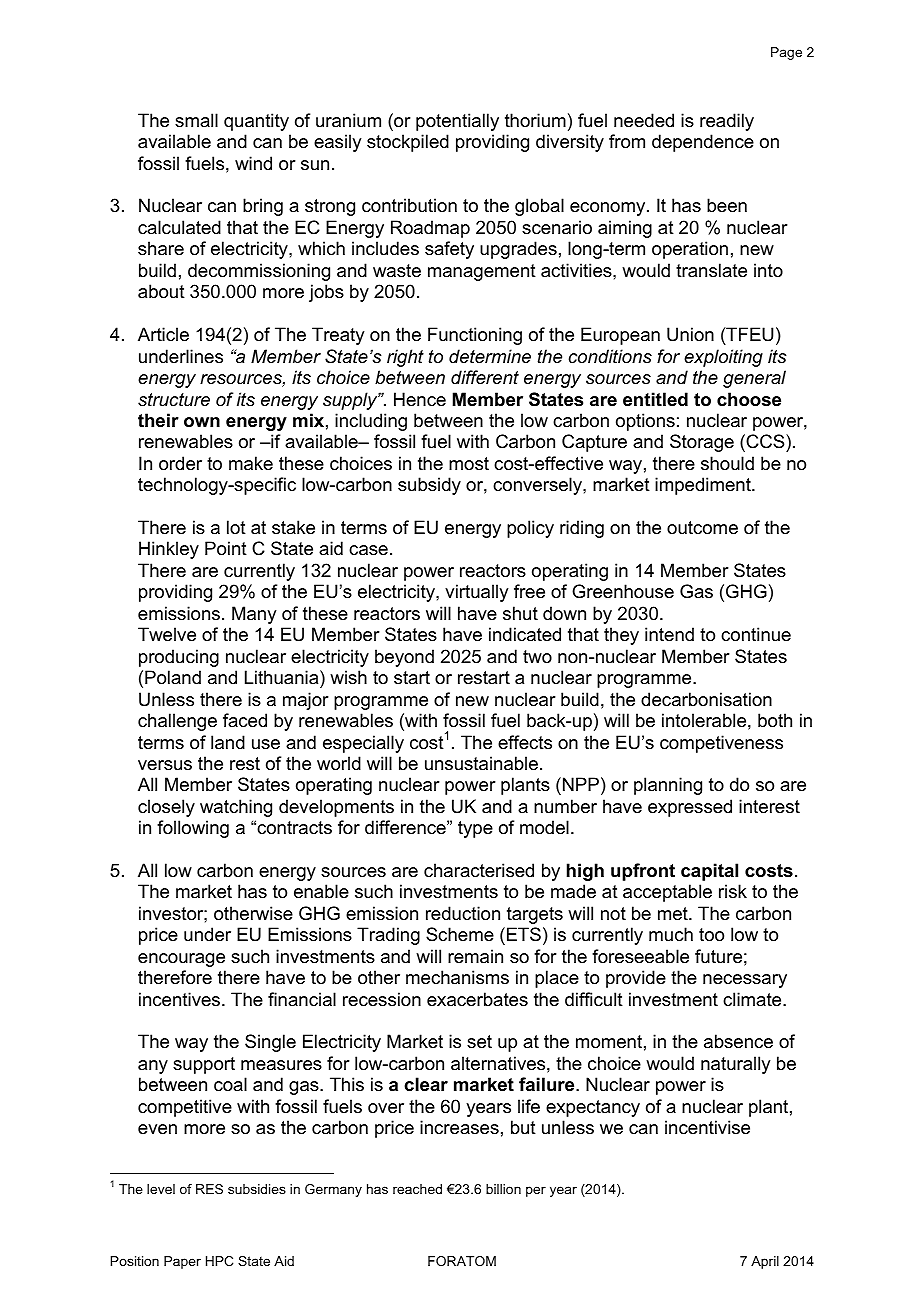  Describe the element at coordinates (503, 1189) in the image. I see `billion` at that location.
